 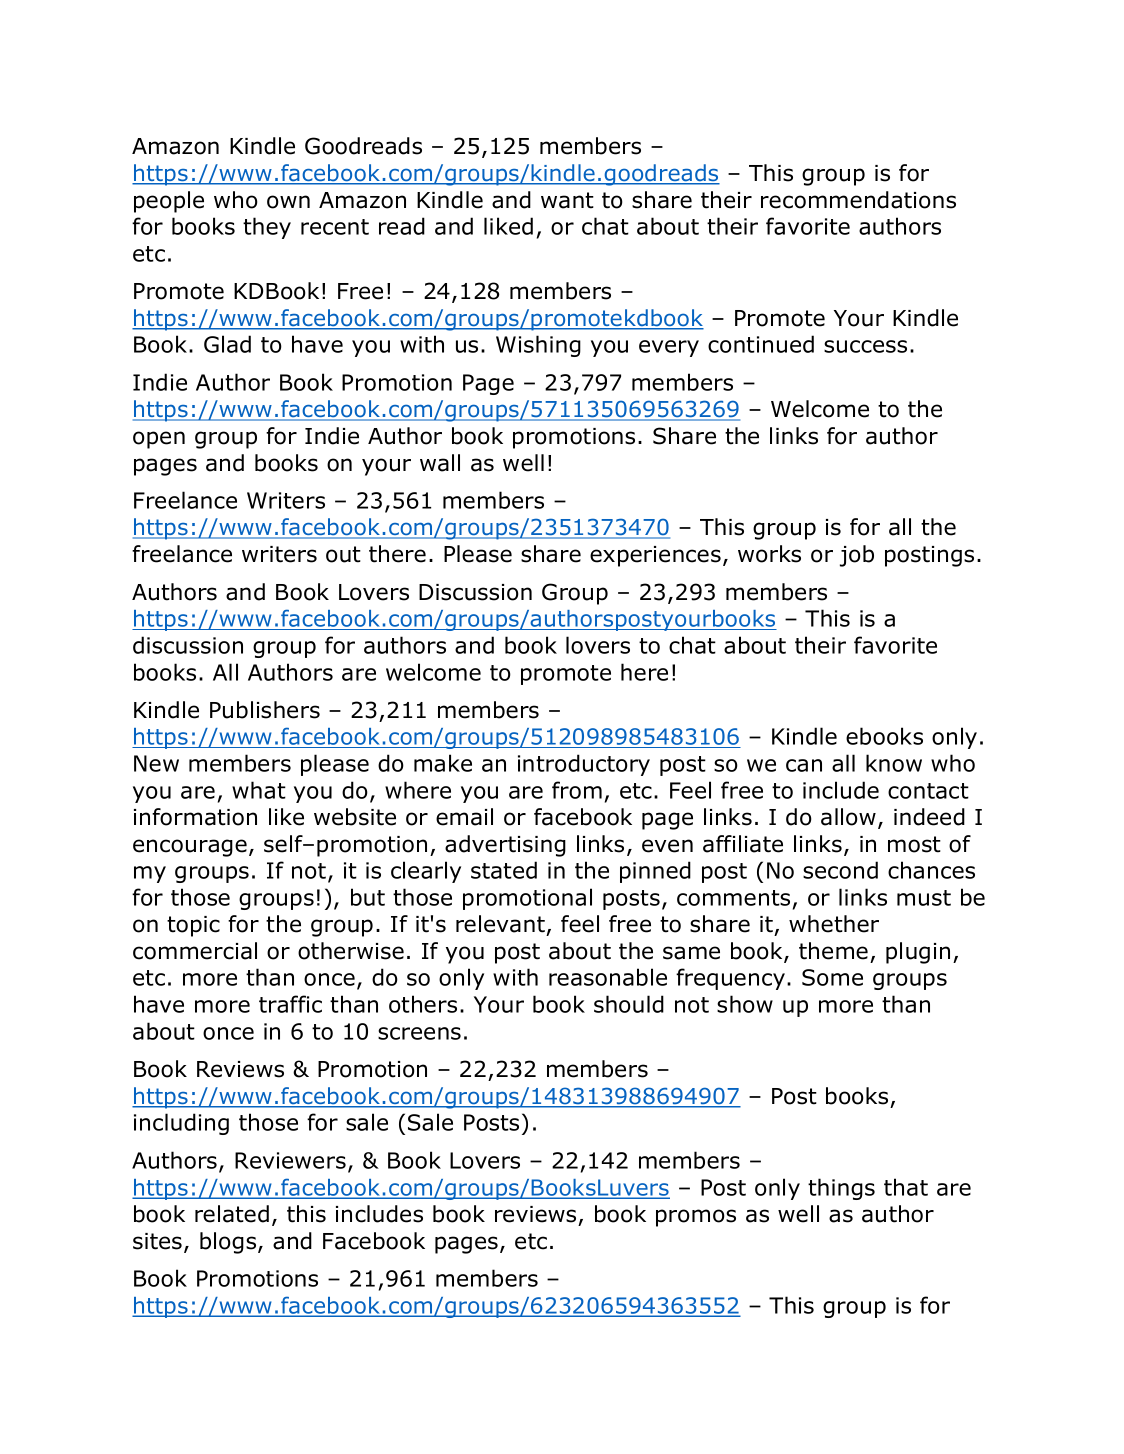 I want to click on wall, so click(x=440, y=463).
